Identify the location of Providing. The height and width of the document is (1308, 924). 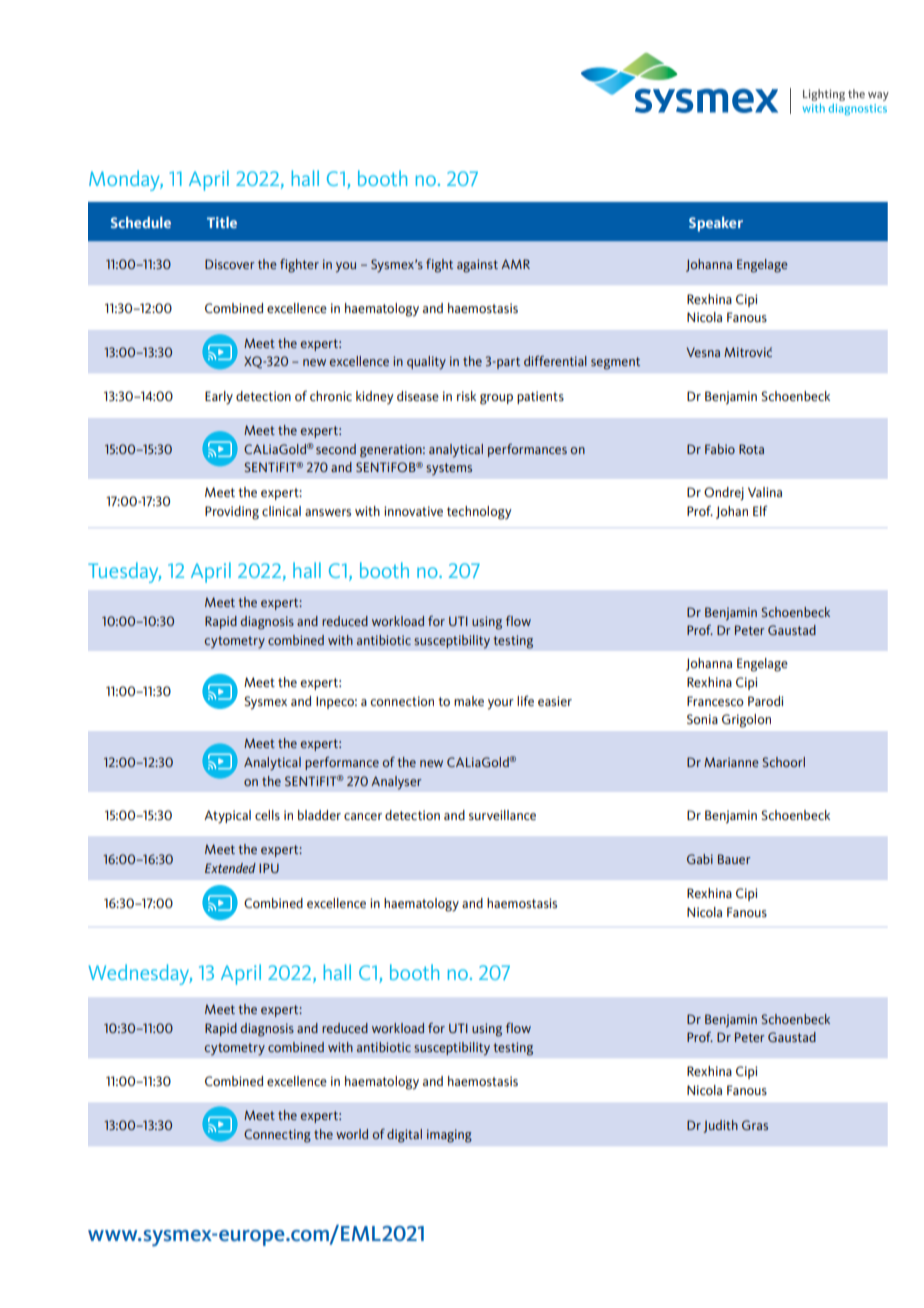
(232, 513).
